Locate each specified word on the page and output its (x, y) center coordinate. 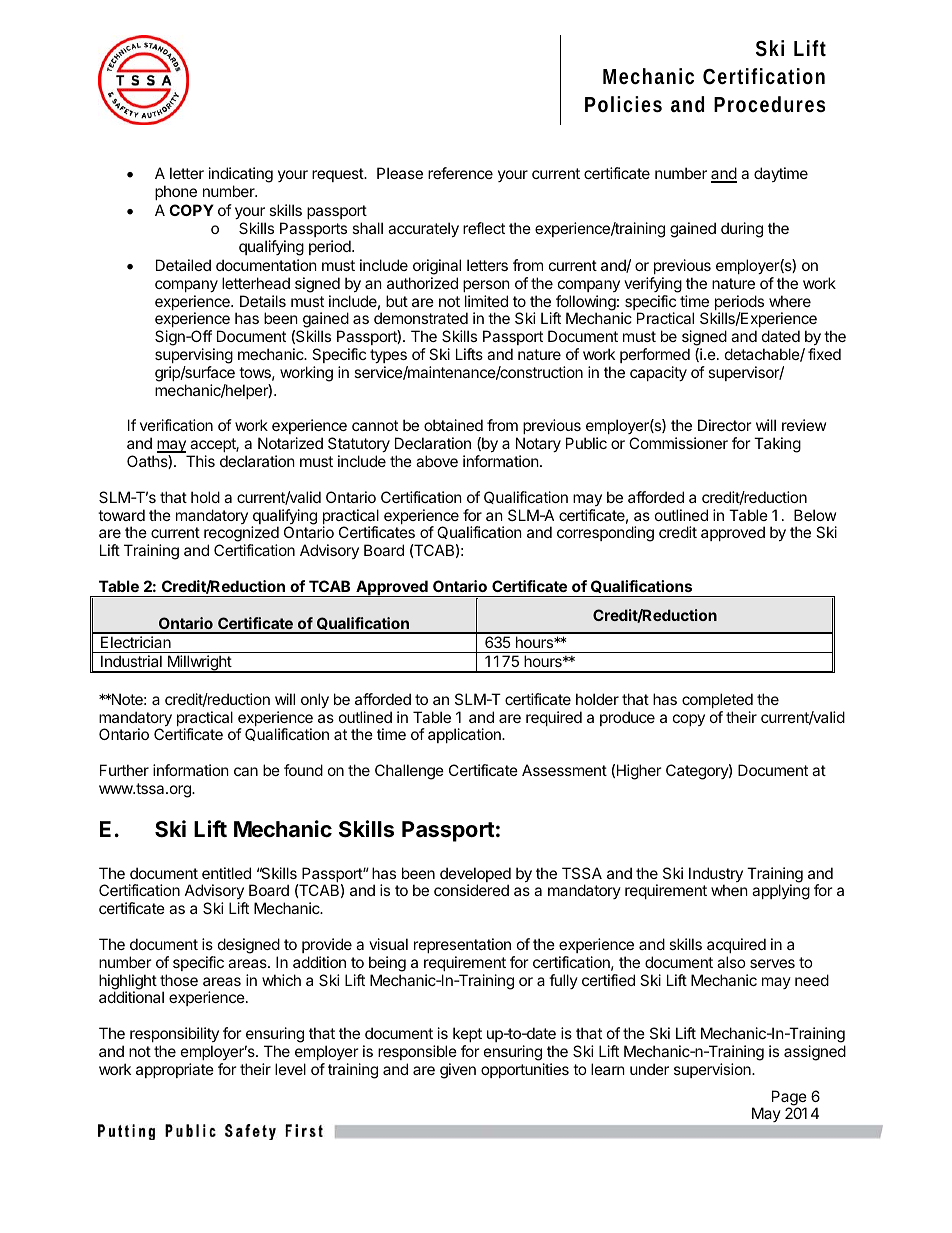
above (437, 461)
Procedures (769, 104)
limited (486, 301)
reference (460, 173)
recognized (241, 535)
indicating (241, 176)
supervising (194, 356)
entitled (226, 873)
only (315, 700)
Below (815, 515)
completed (717, 700)
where (790, 301)
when (729, 890)
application (465, 735)
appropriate (175, 1070)
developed (475, 876)
